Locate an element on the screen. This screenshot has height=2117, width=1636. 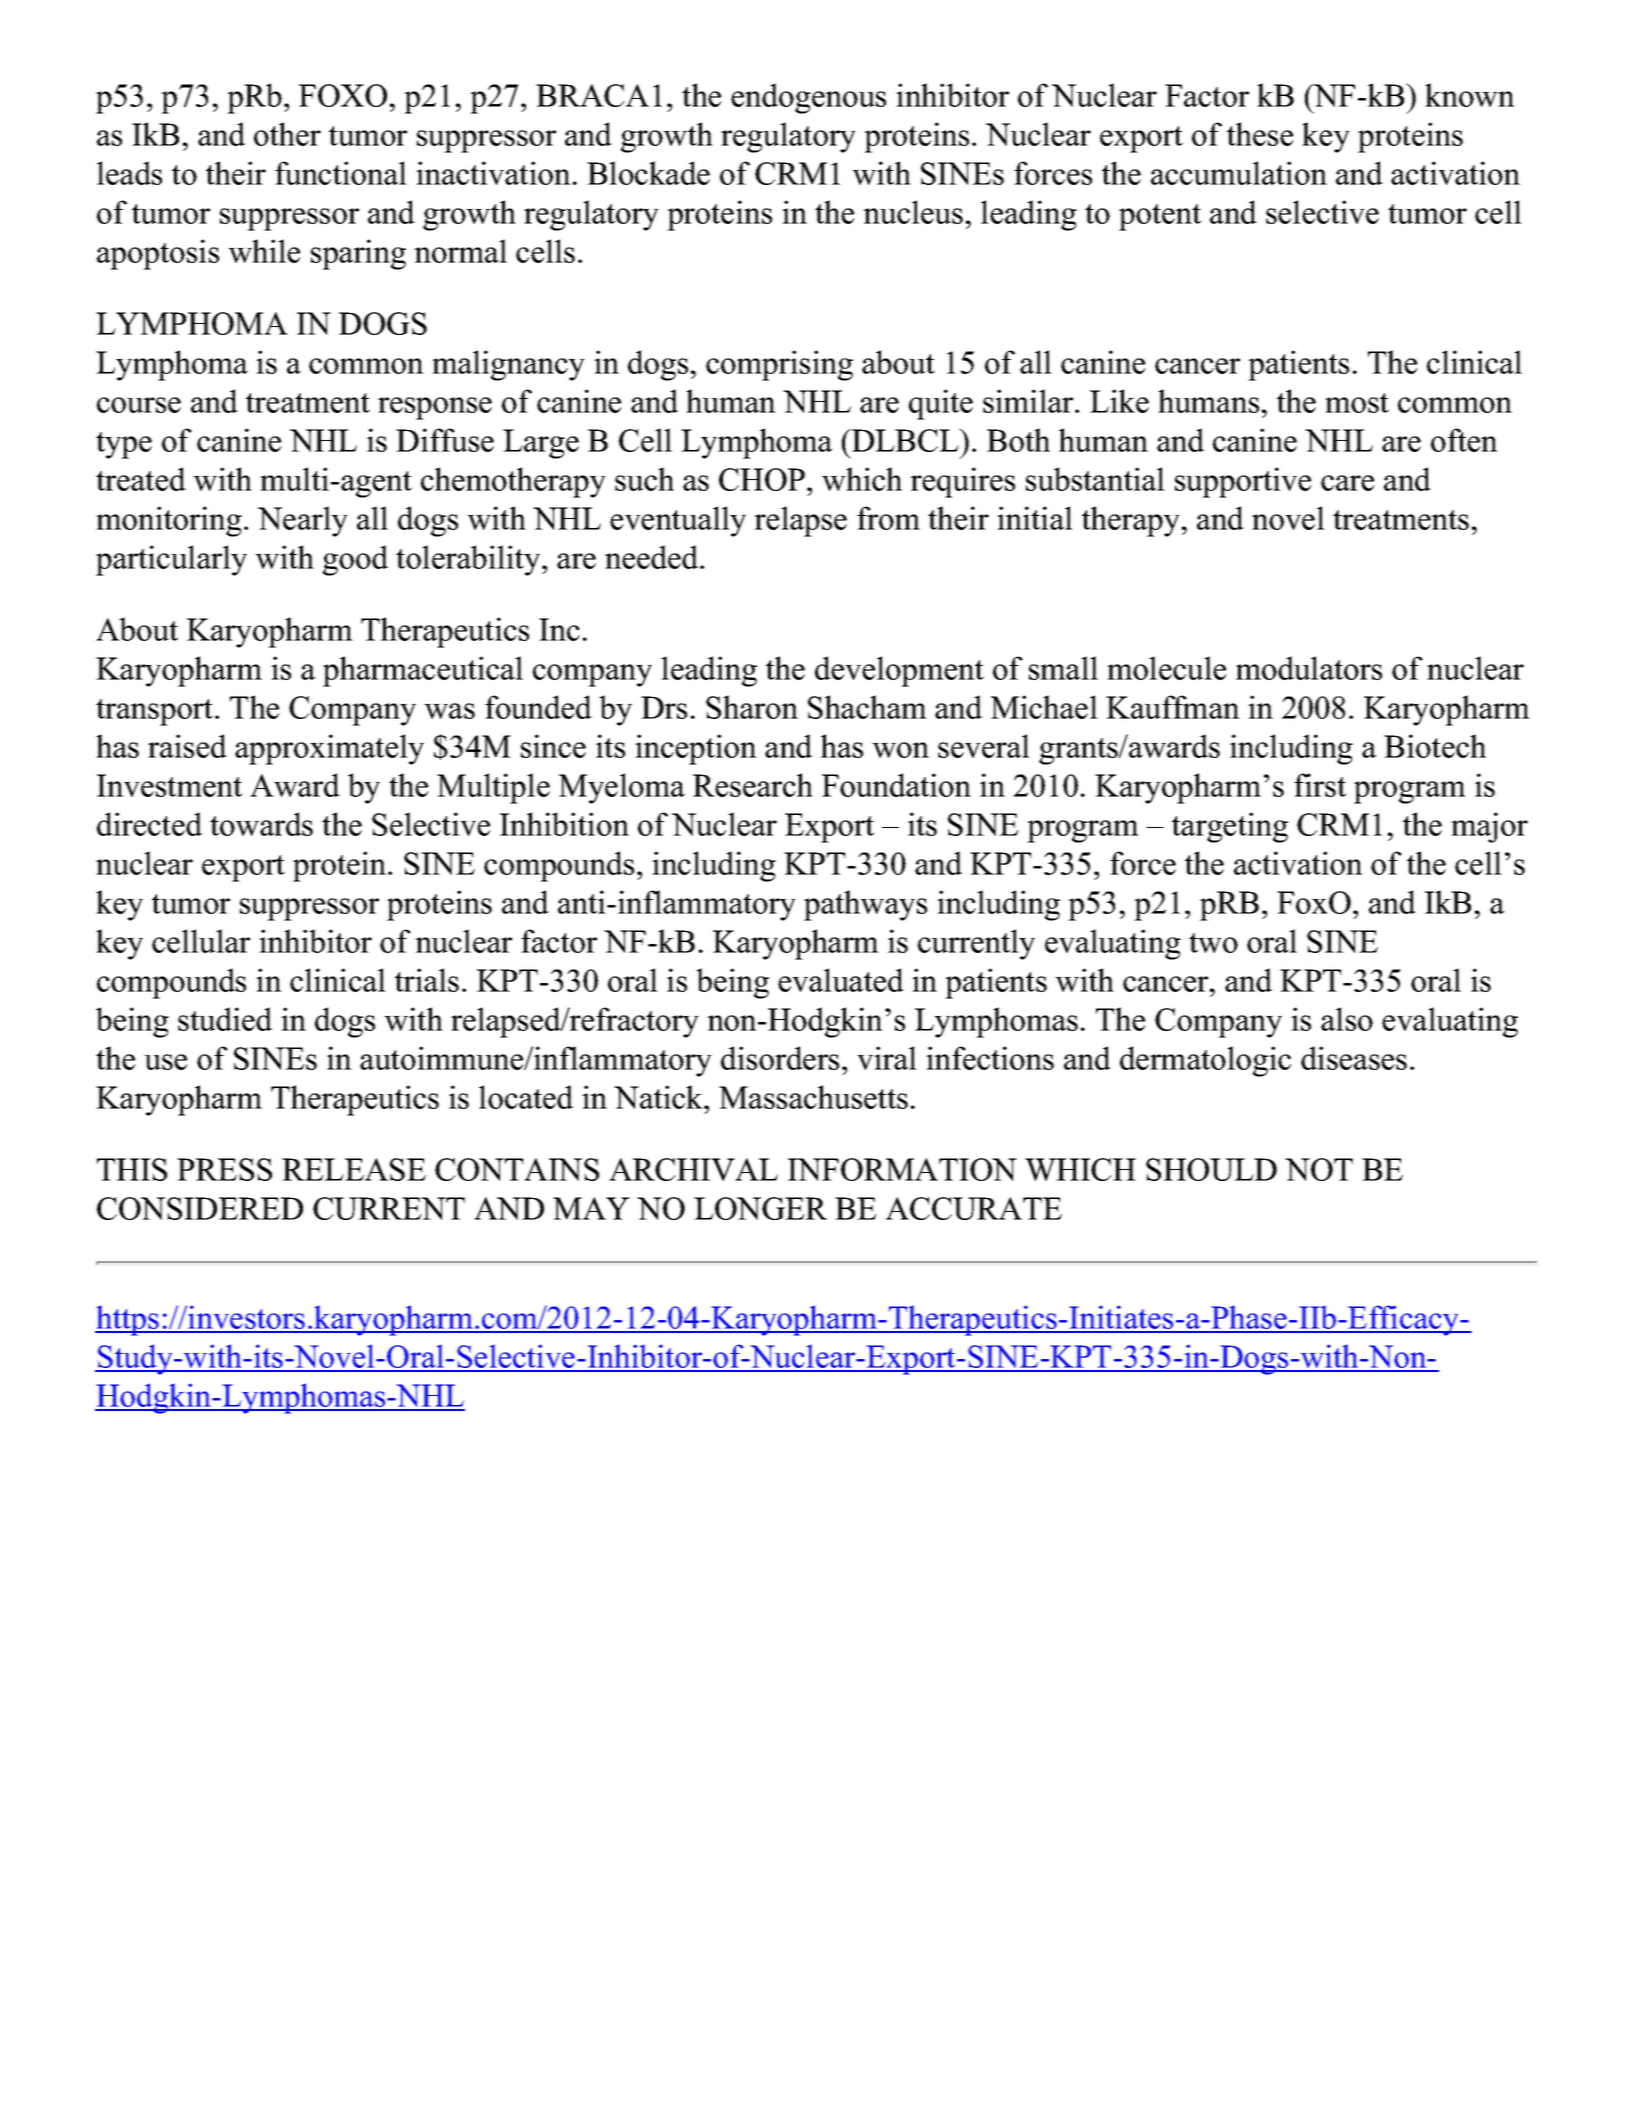
endogenous is located at coordinates (808, 98).
